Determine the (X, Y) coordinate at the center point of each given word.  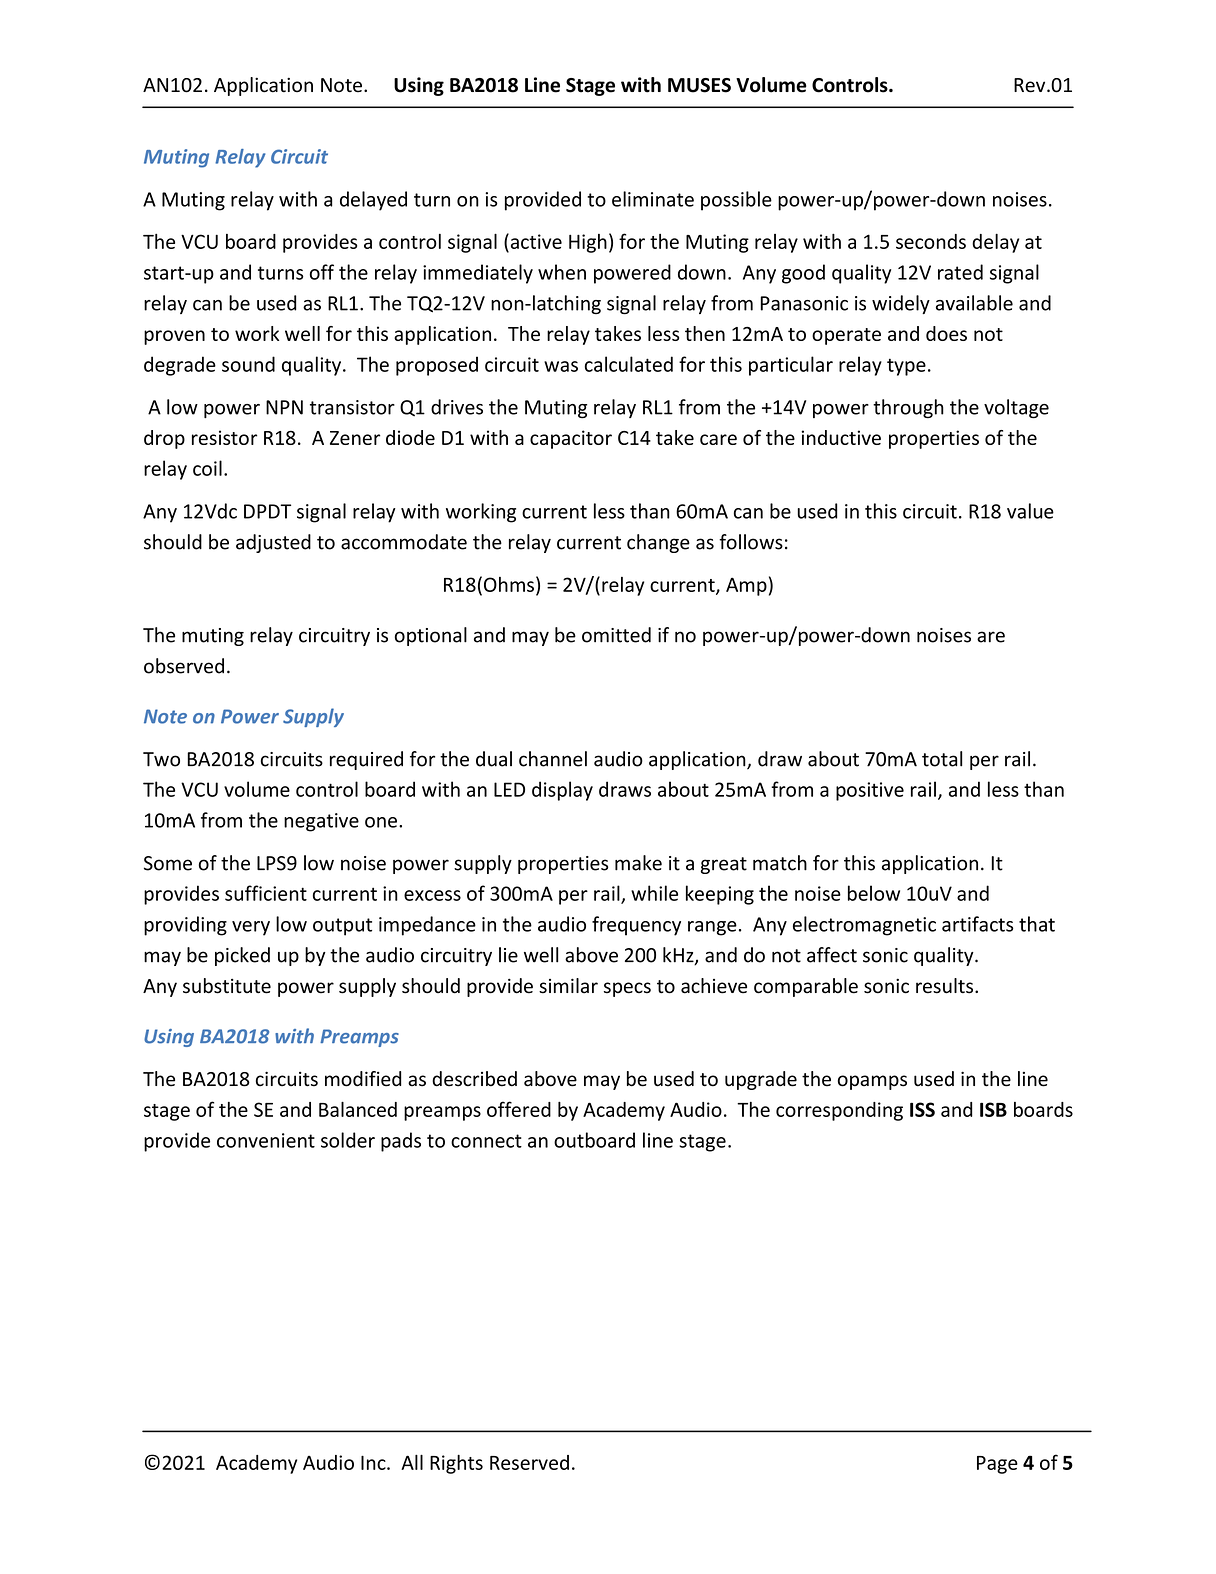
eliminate (653, 199)
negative (321, 822)
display (562, 791)
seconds (931, 241)
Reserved (529, 1462)
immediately (478, 274)
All (412, 1462)
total (942, 759)
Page (997, 1465)
